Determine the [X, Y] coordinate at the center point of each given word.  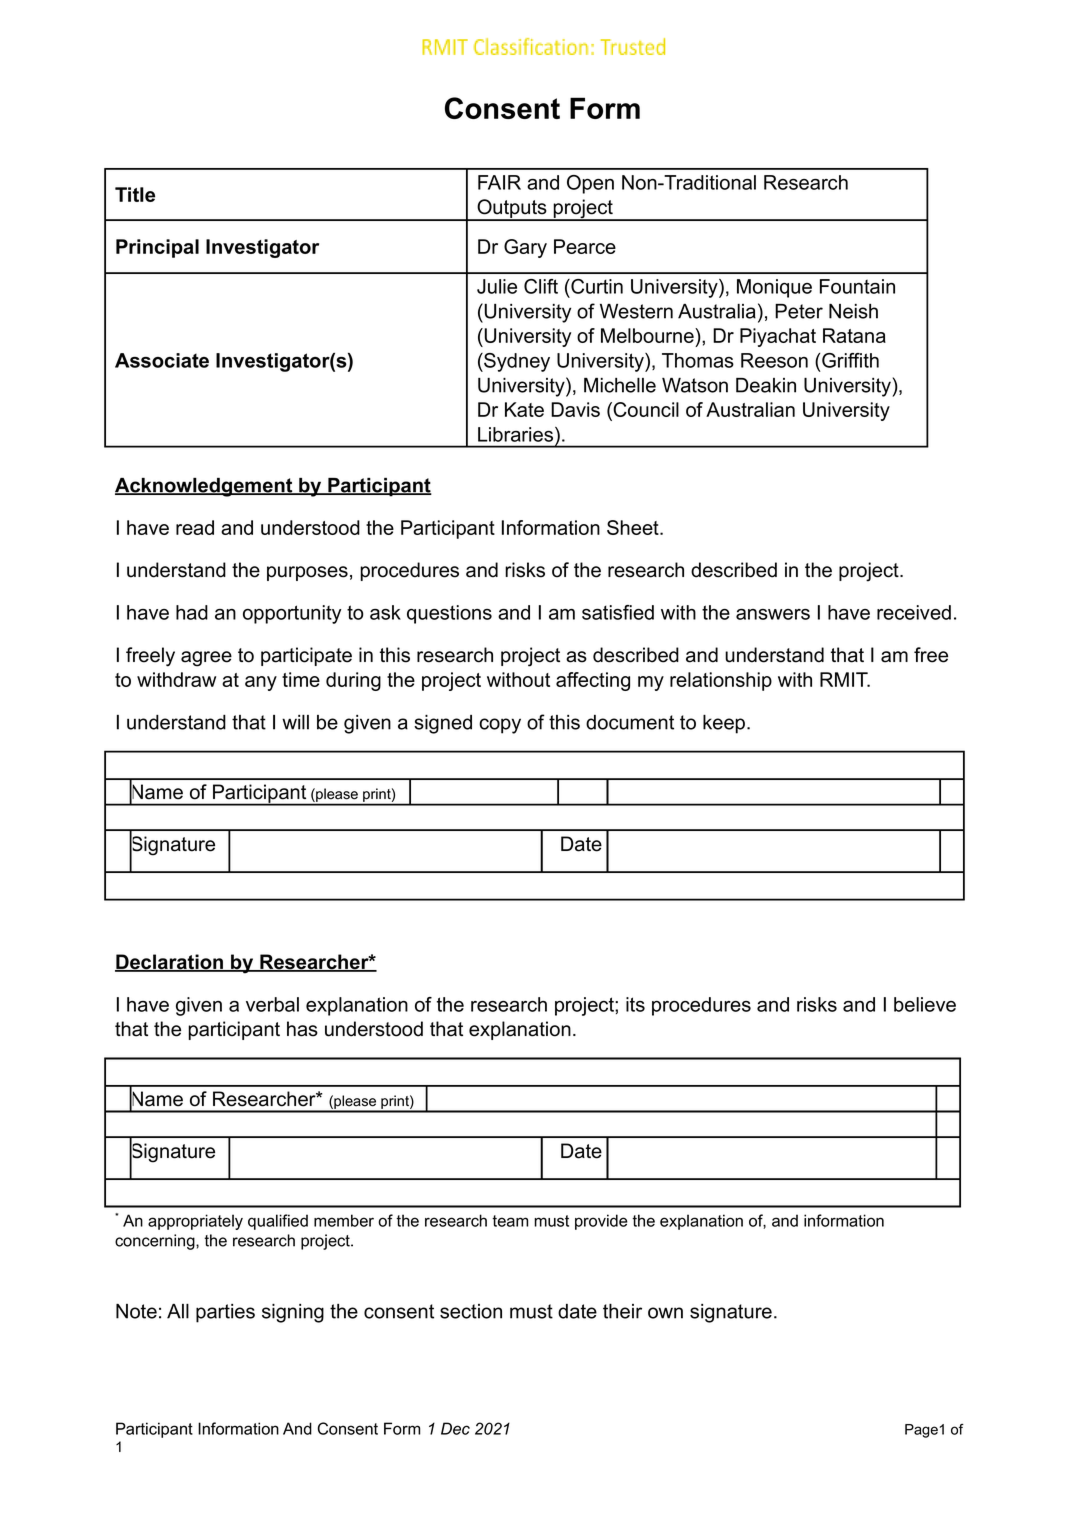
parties [225, 1313]
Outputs [512, 210]
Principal [157, 248]
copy [500, 726]
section [471, 1311]
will [295, 722]
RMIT [845, 679]
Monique [774, 288]
